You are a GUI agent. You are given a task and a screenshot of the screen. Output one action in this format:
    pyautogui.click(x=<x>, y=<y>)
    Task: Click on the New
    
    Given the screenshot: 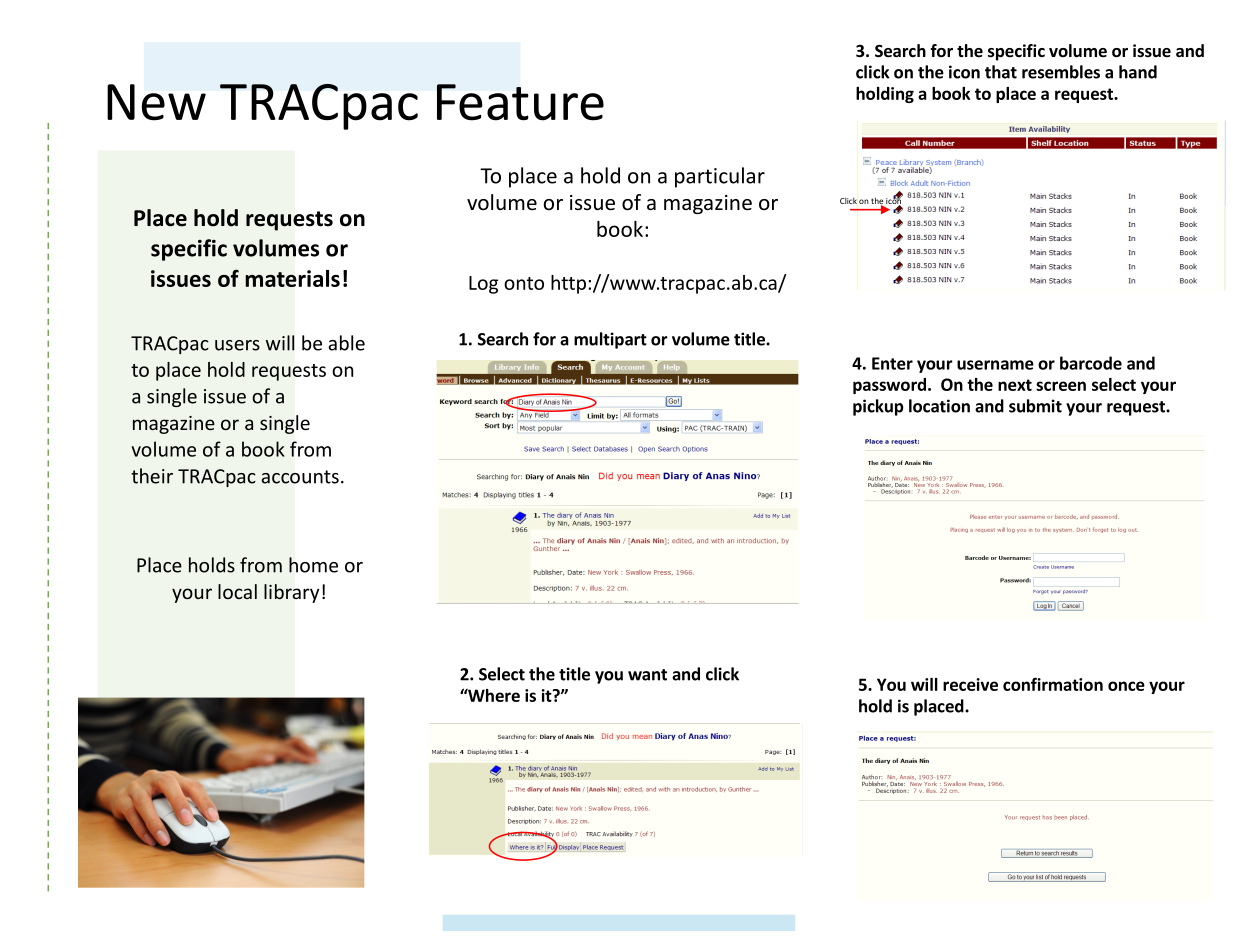 What is the action you would take?
    pyautogui.click(x=156, y=102)
